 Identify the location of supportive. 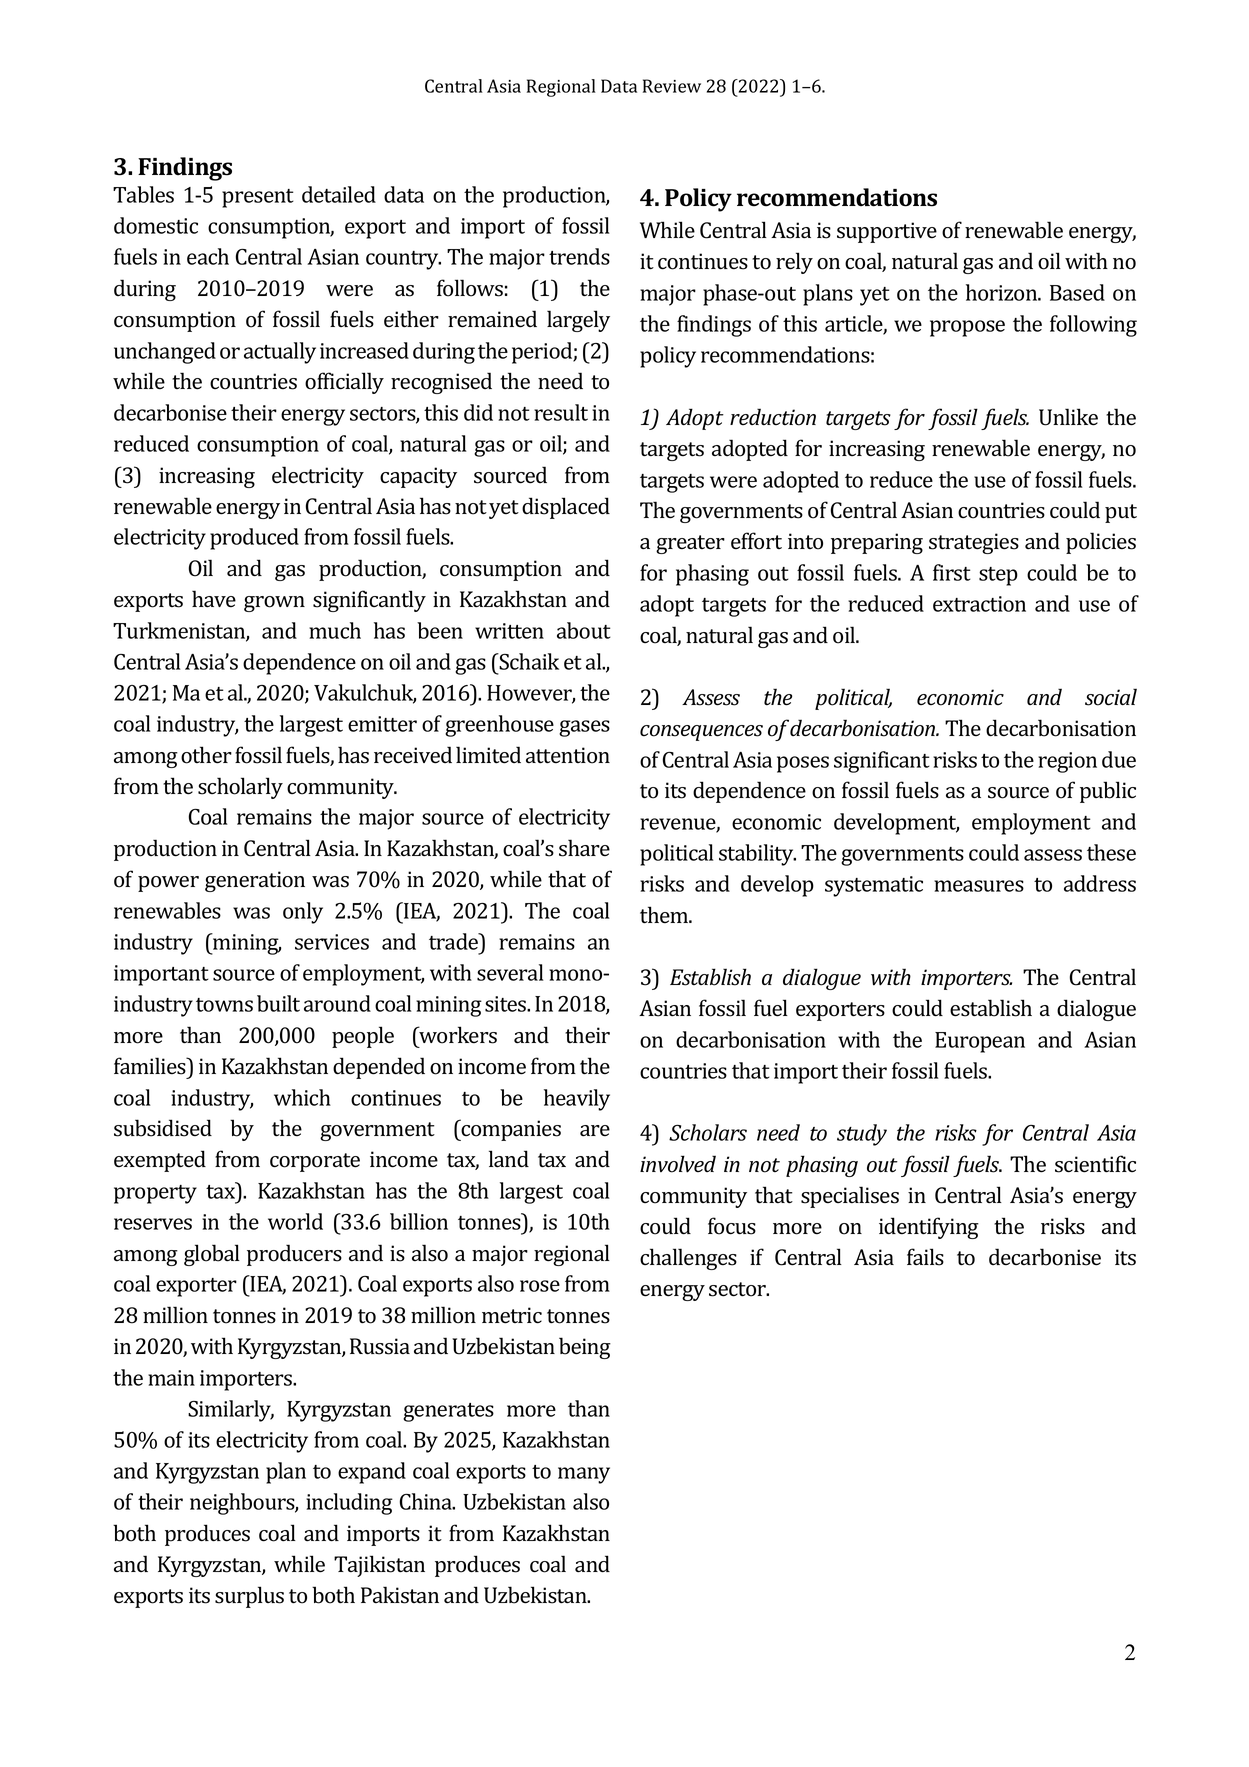
(887, 232).
